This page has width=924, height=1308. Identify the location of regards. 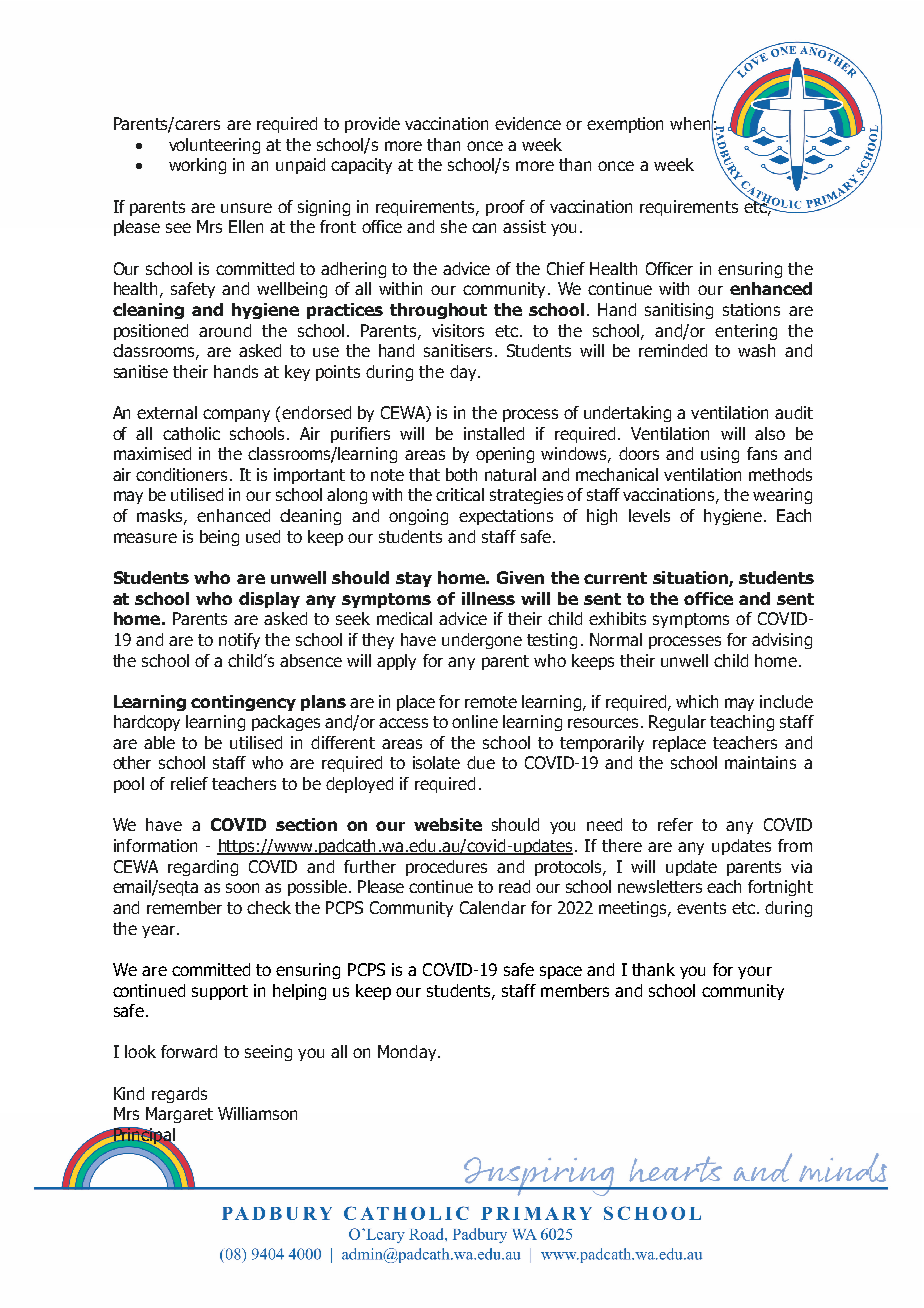
(179, 1095).
